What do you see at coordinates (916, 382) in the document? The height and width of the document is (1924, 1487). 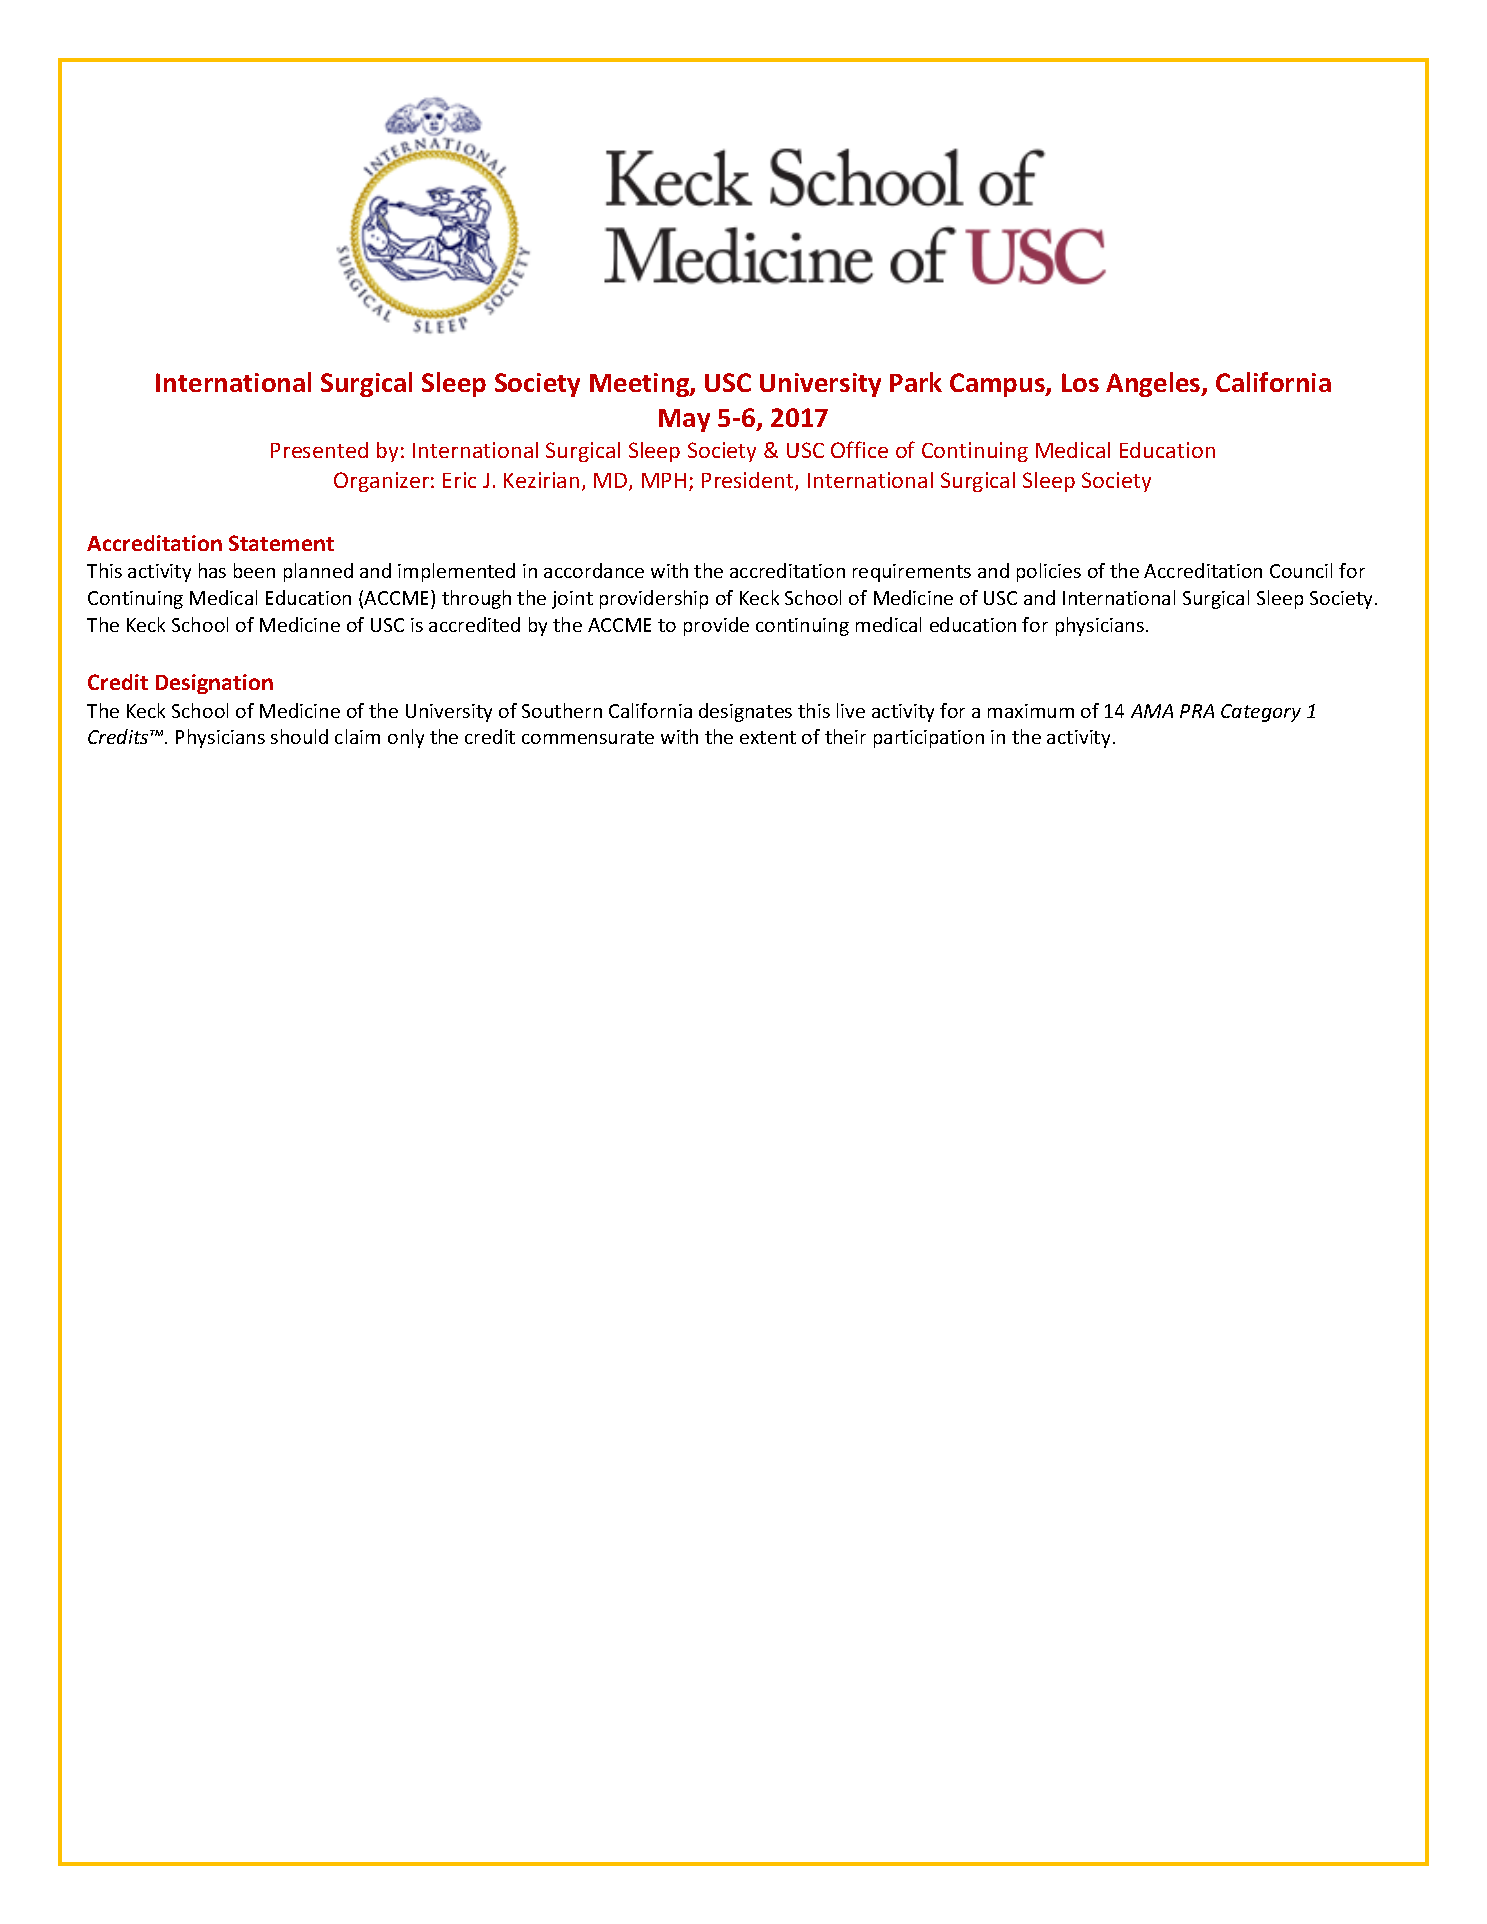 I see `Park` at bounding box center [916, 382].
